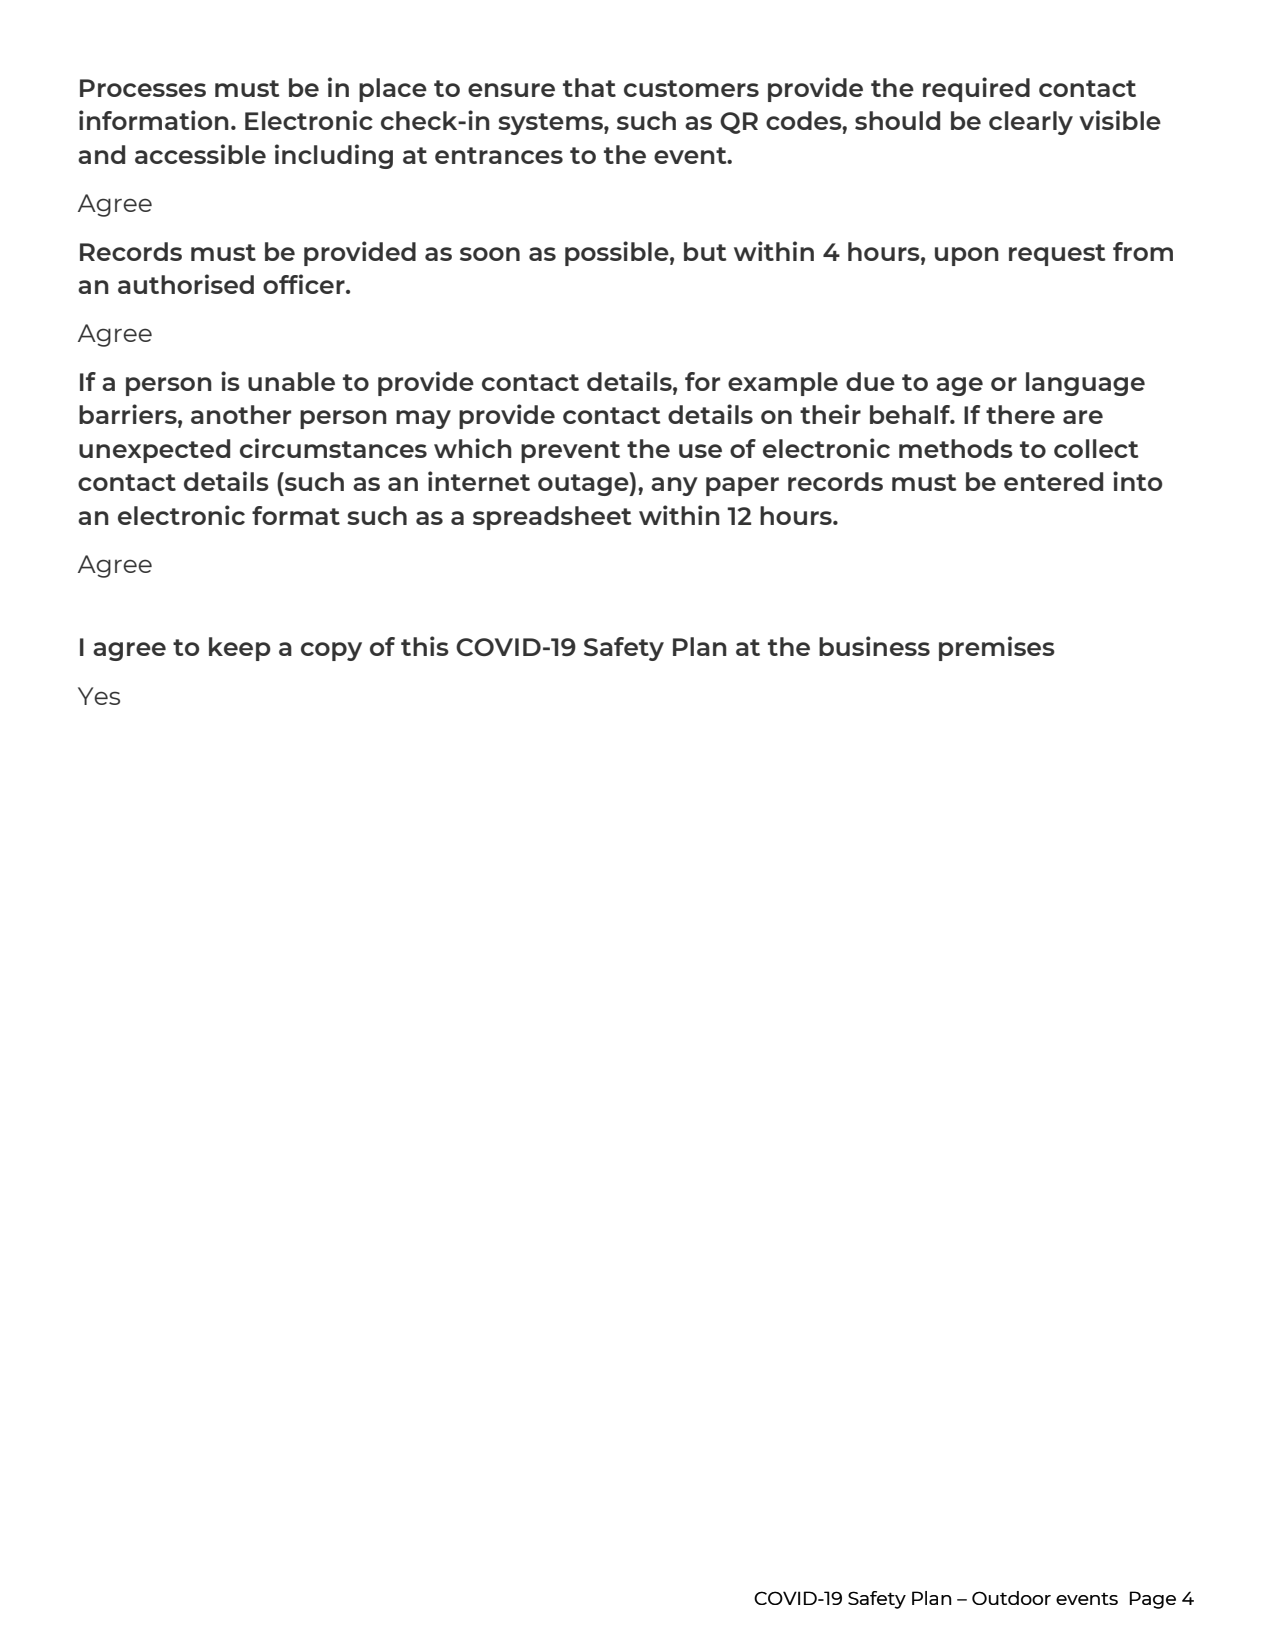 This screenshot has height=1646, width=1272. What do you see at coordinates (1011, 1598) in the screenshot?
I see `Outdoor` at bounding box center [1011, 1598].
